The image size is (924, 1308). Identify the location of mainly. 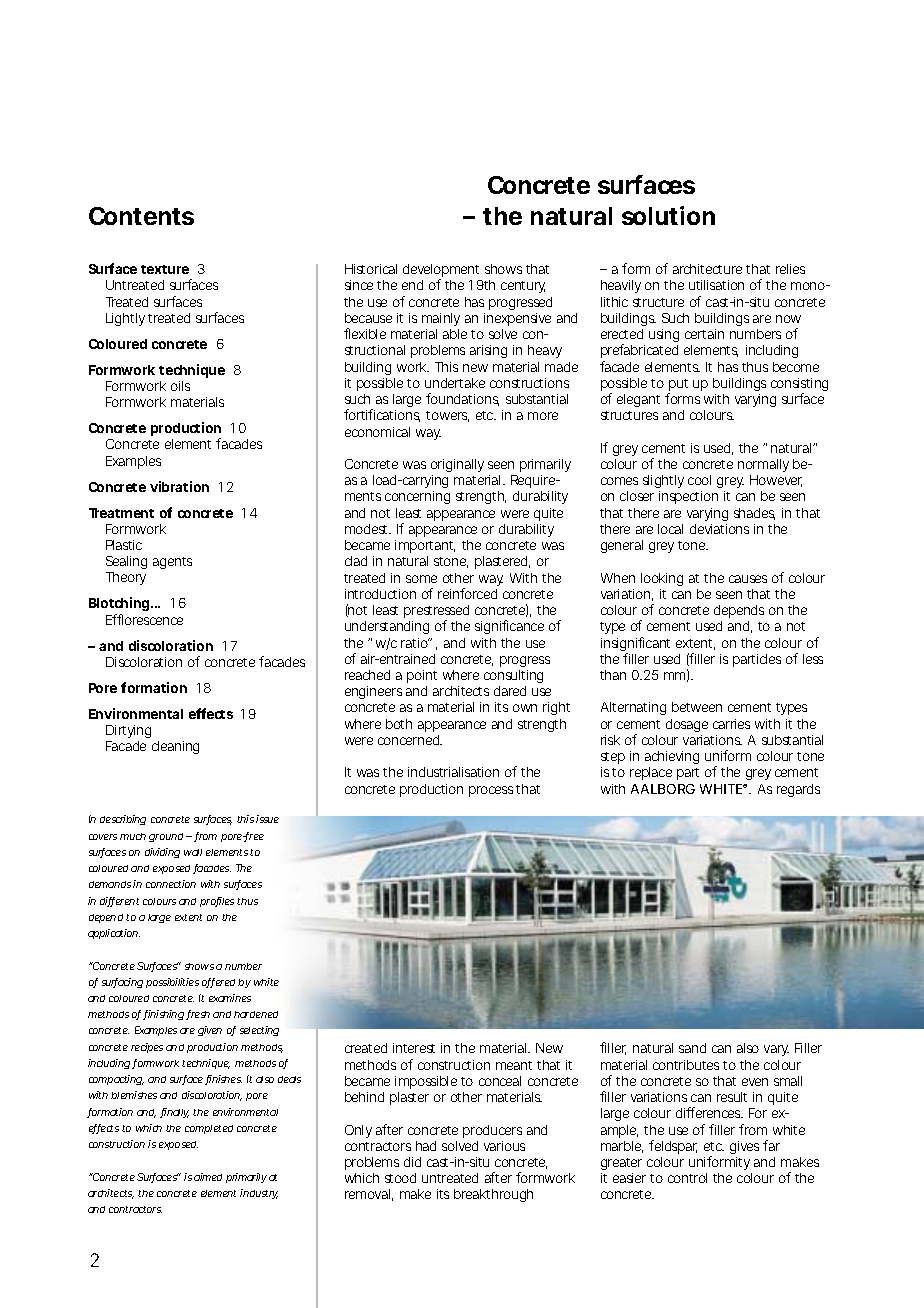
(441, 319).
